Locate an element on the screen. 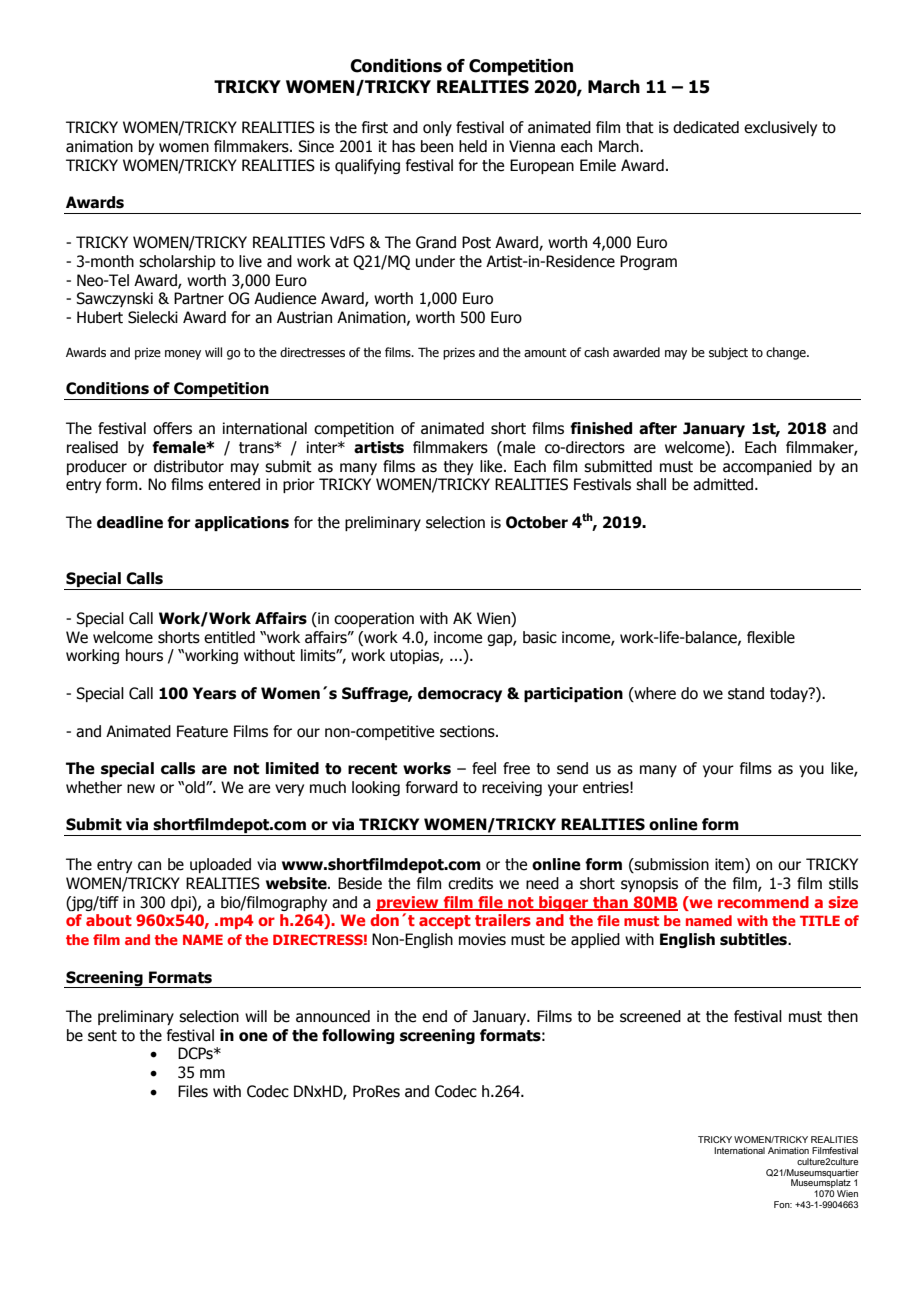  sent is located at coordinates (102, 1036).
